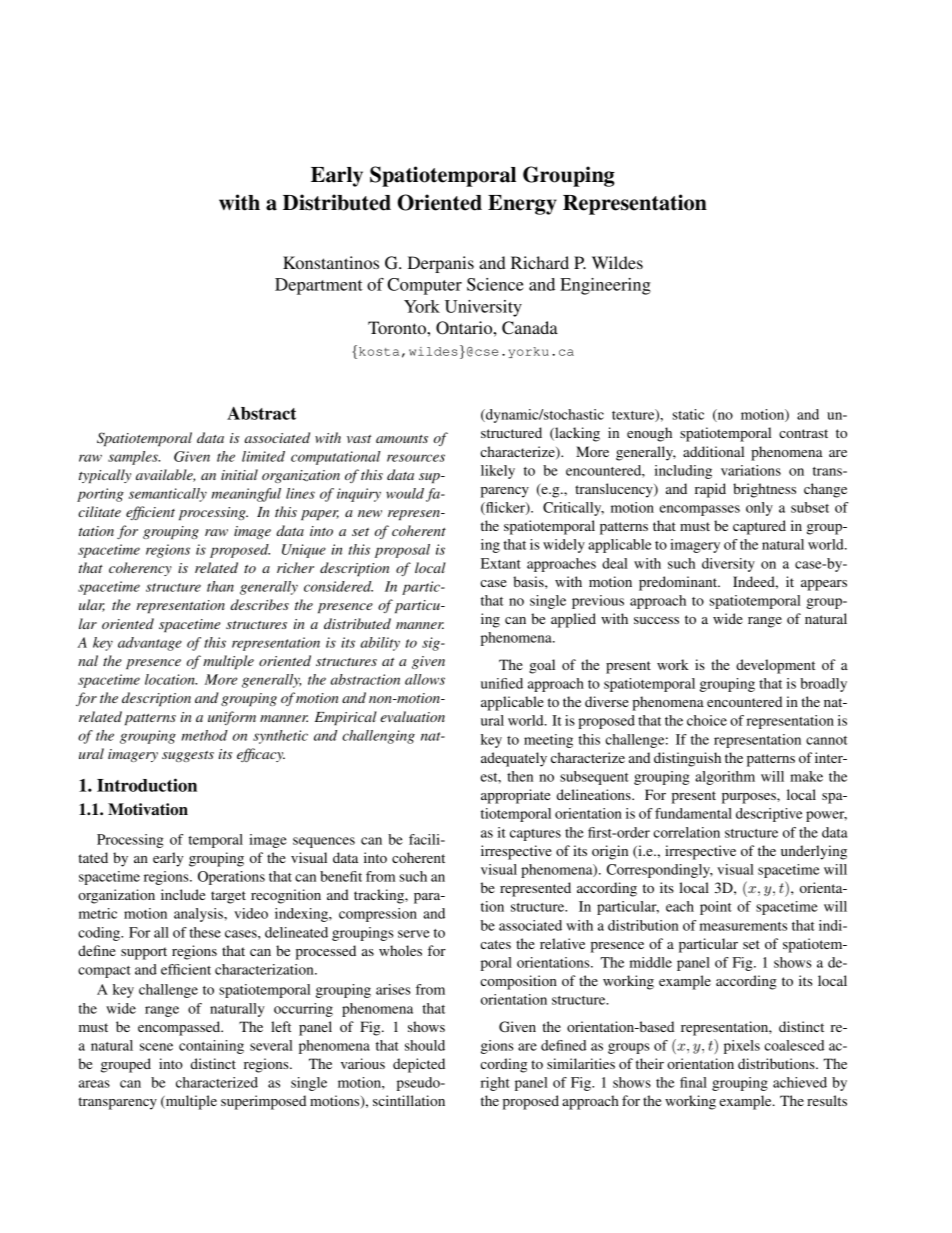  What do you see at coordinates (188, 756) in the document?
I see `suggests` at bounding box center [188, 756].
